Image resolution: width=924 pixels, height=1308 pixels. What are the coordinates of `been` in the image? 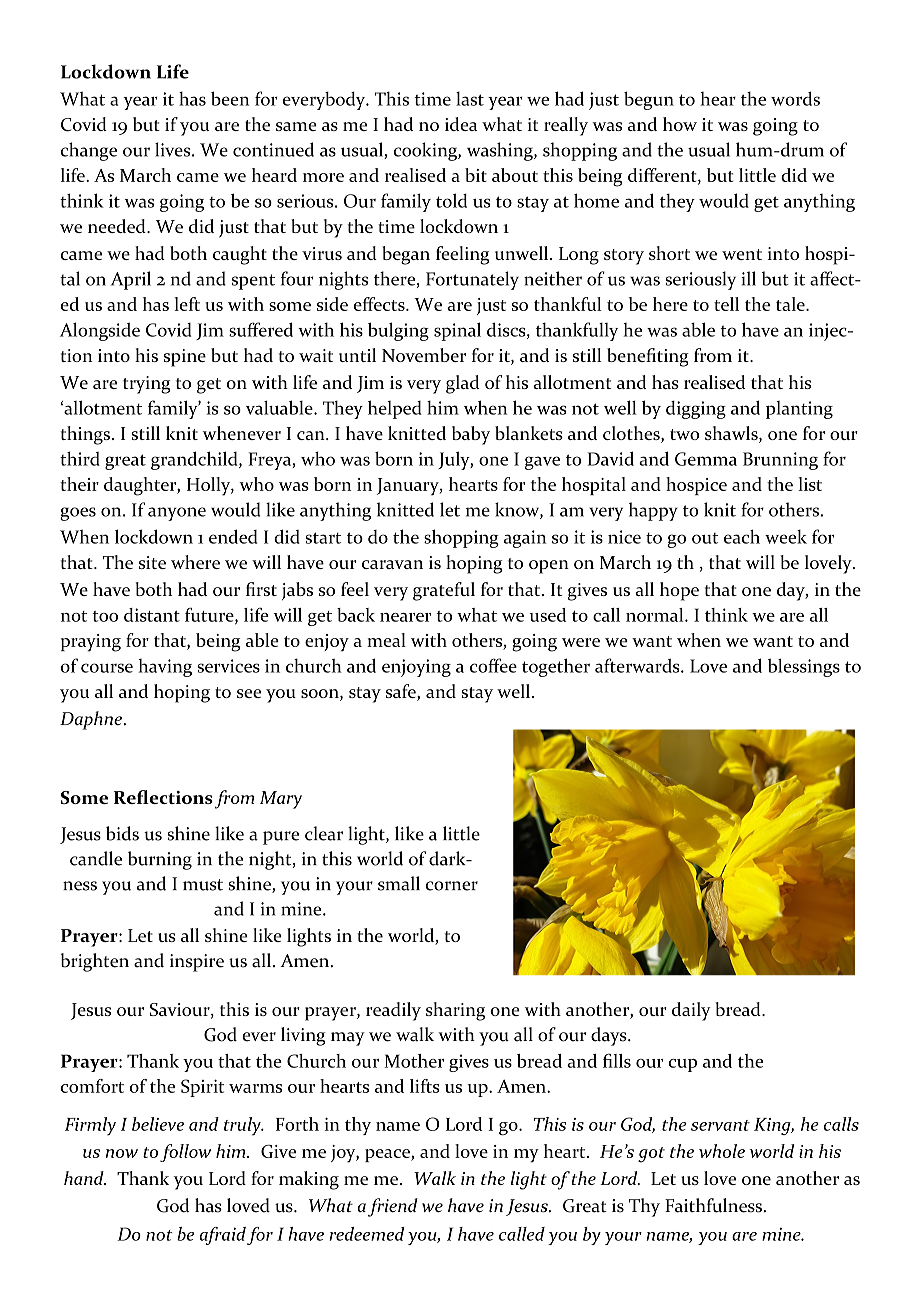 It's located at (230, 98).
